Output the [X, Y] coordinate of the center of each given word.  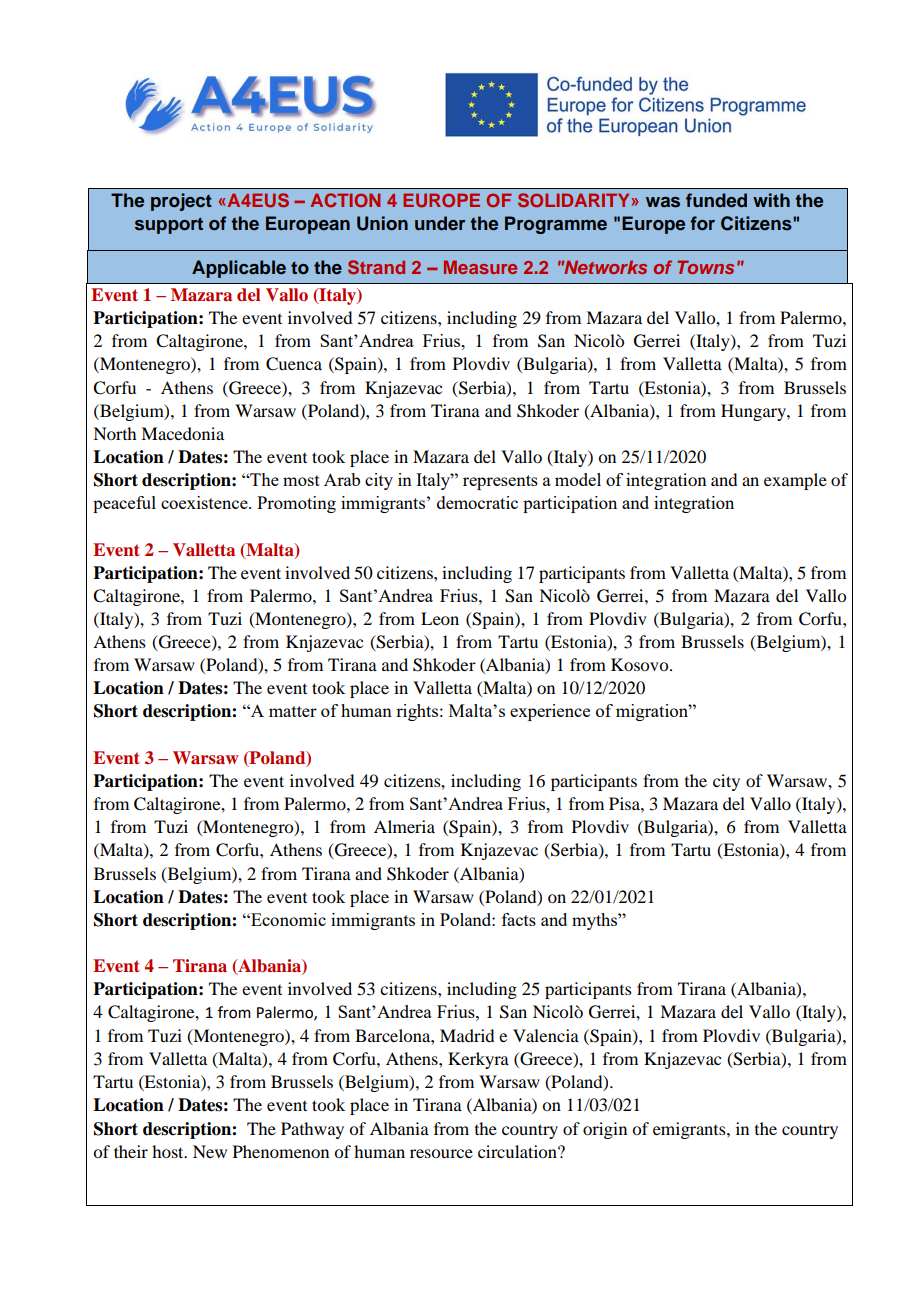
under [440, 223]
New [210, 1151]
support [169, 226]
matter [293, 711]
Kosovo [641, 664]
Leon [440, 618]
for [702, 223]
